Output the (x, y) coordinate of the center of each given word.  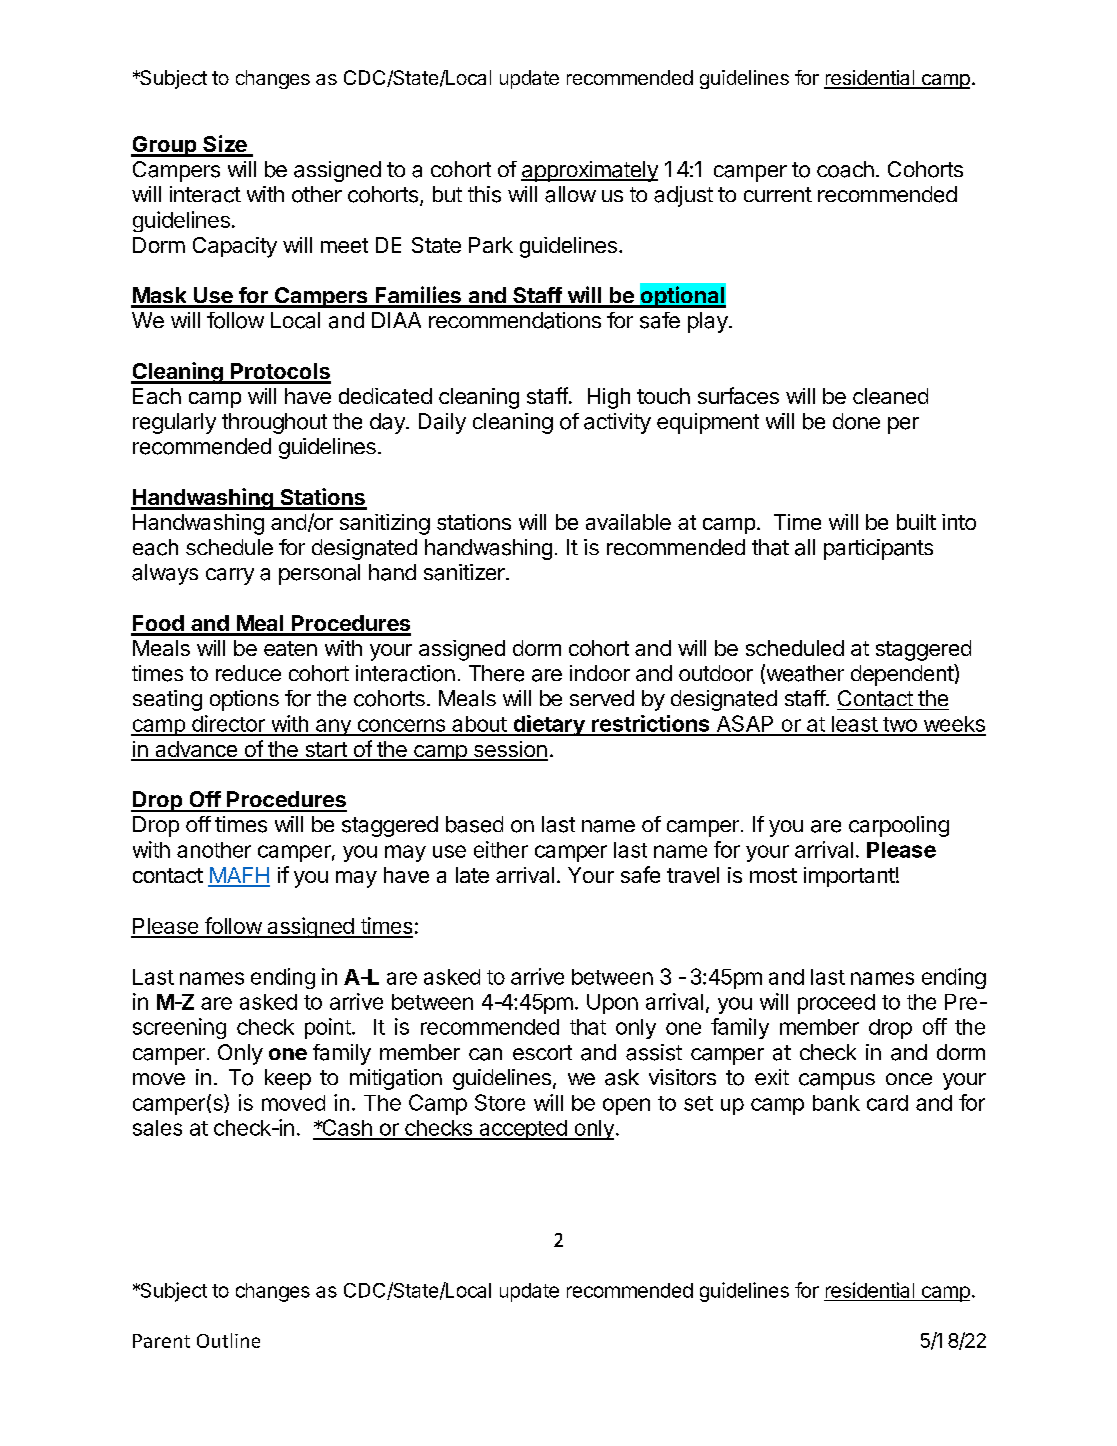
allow (570, 194)
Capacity (235, 247)
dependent (903, 675)
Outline (228, 1340)
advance (196, 750)
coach (845, 169)
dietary (549, 725)
